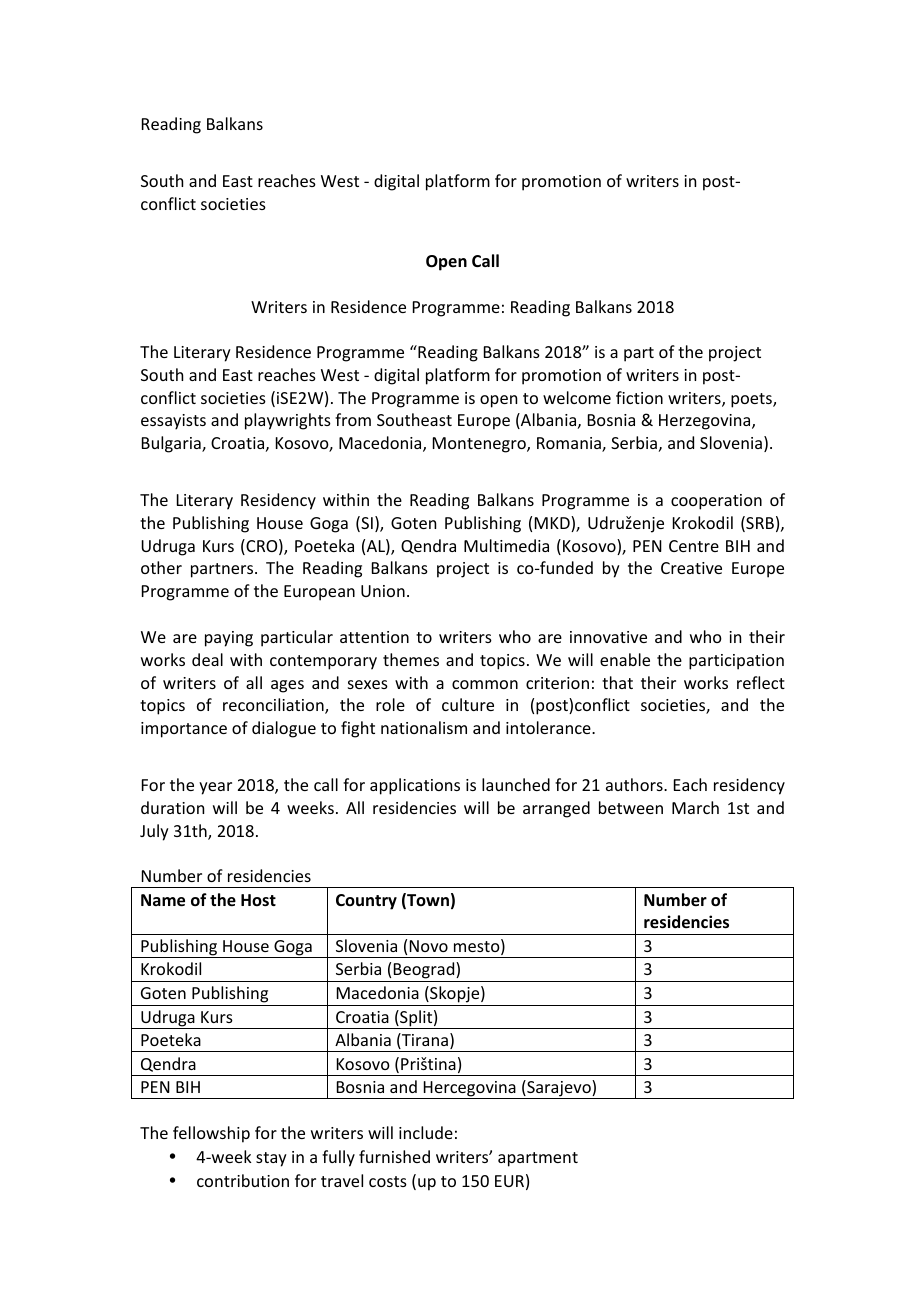 The height and width of the screenshot is (1308, 924). Describe the element at coordinates (366, 902) in the screenshot. I see `Country` at that location.
